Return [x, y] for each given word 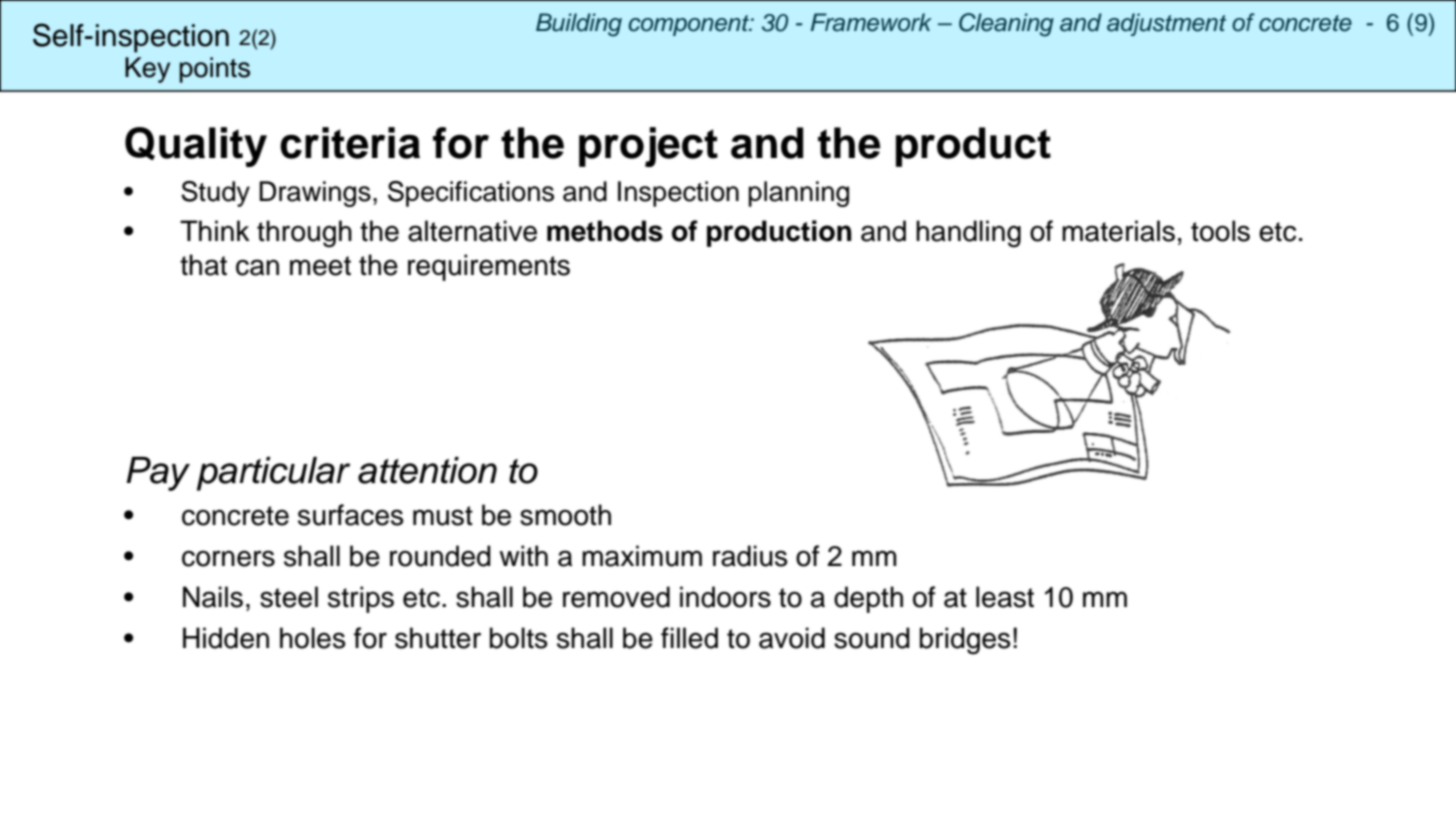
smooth [565, 515]
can [257, 267]
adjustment [1166, 24]
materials [1118, 231]
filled [689, 638]
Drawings [315, 194]
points [215, 70]
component [689, 25]
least [1005, 597]
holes [313, 638]
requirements [489, 267]
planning [798, 194]
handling [968, 234]
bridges [965, 641]
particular [273, 474]
